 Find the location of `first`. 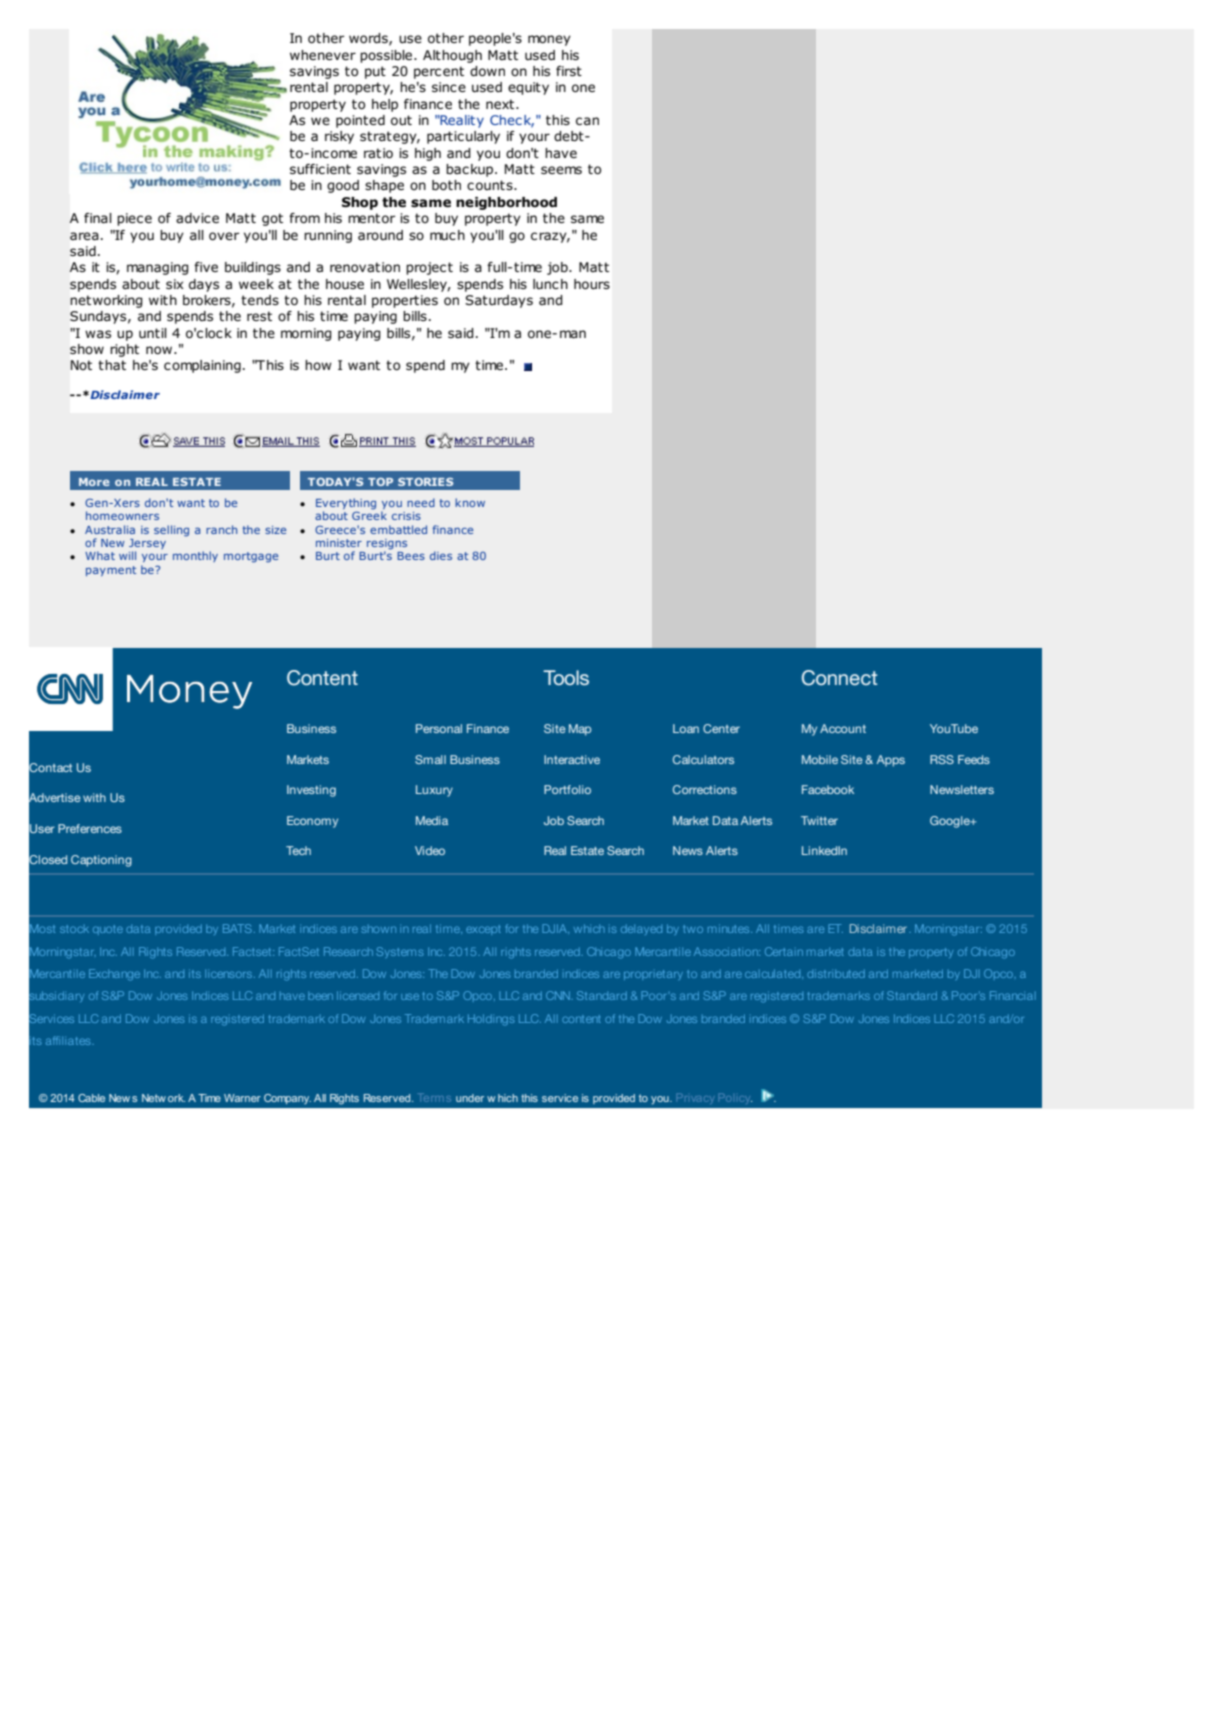

first is located at coordinates (569, 71).
